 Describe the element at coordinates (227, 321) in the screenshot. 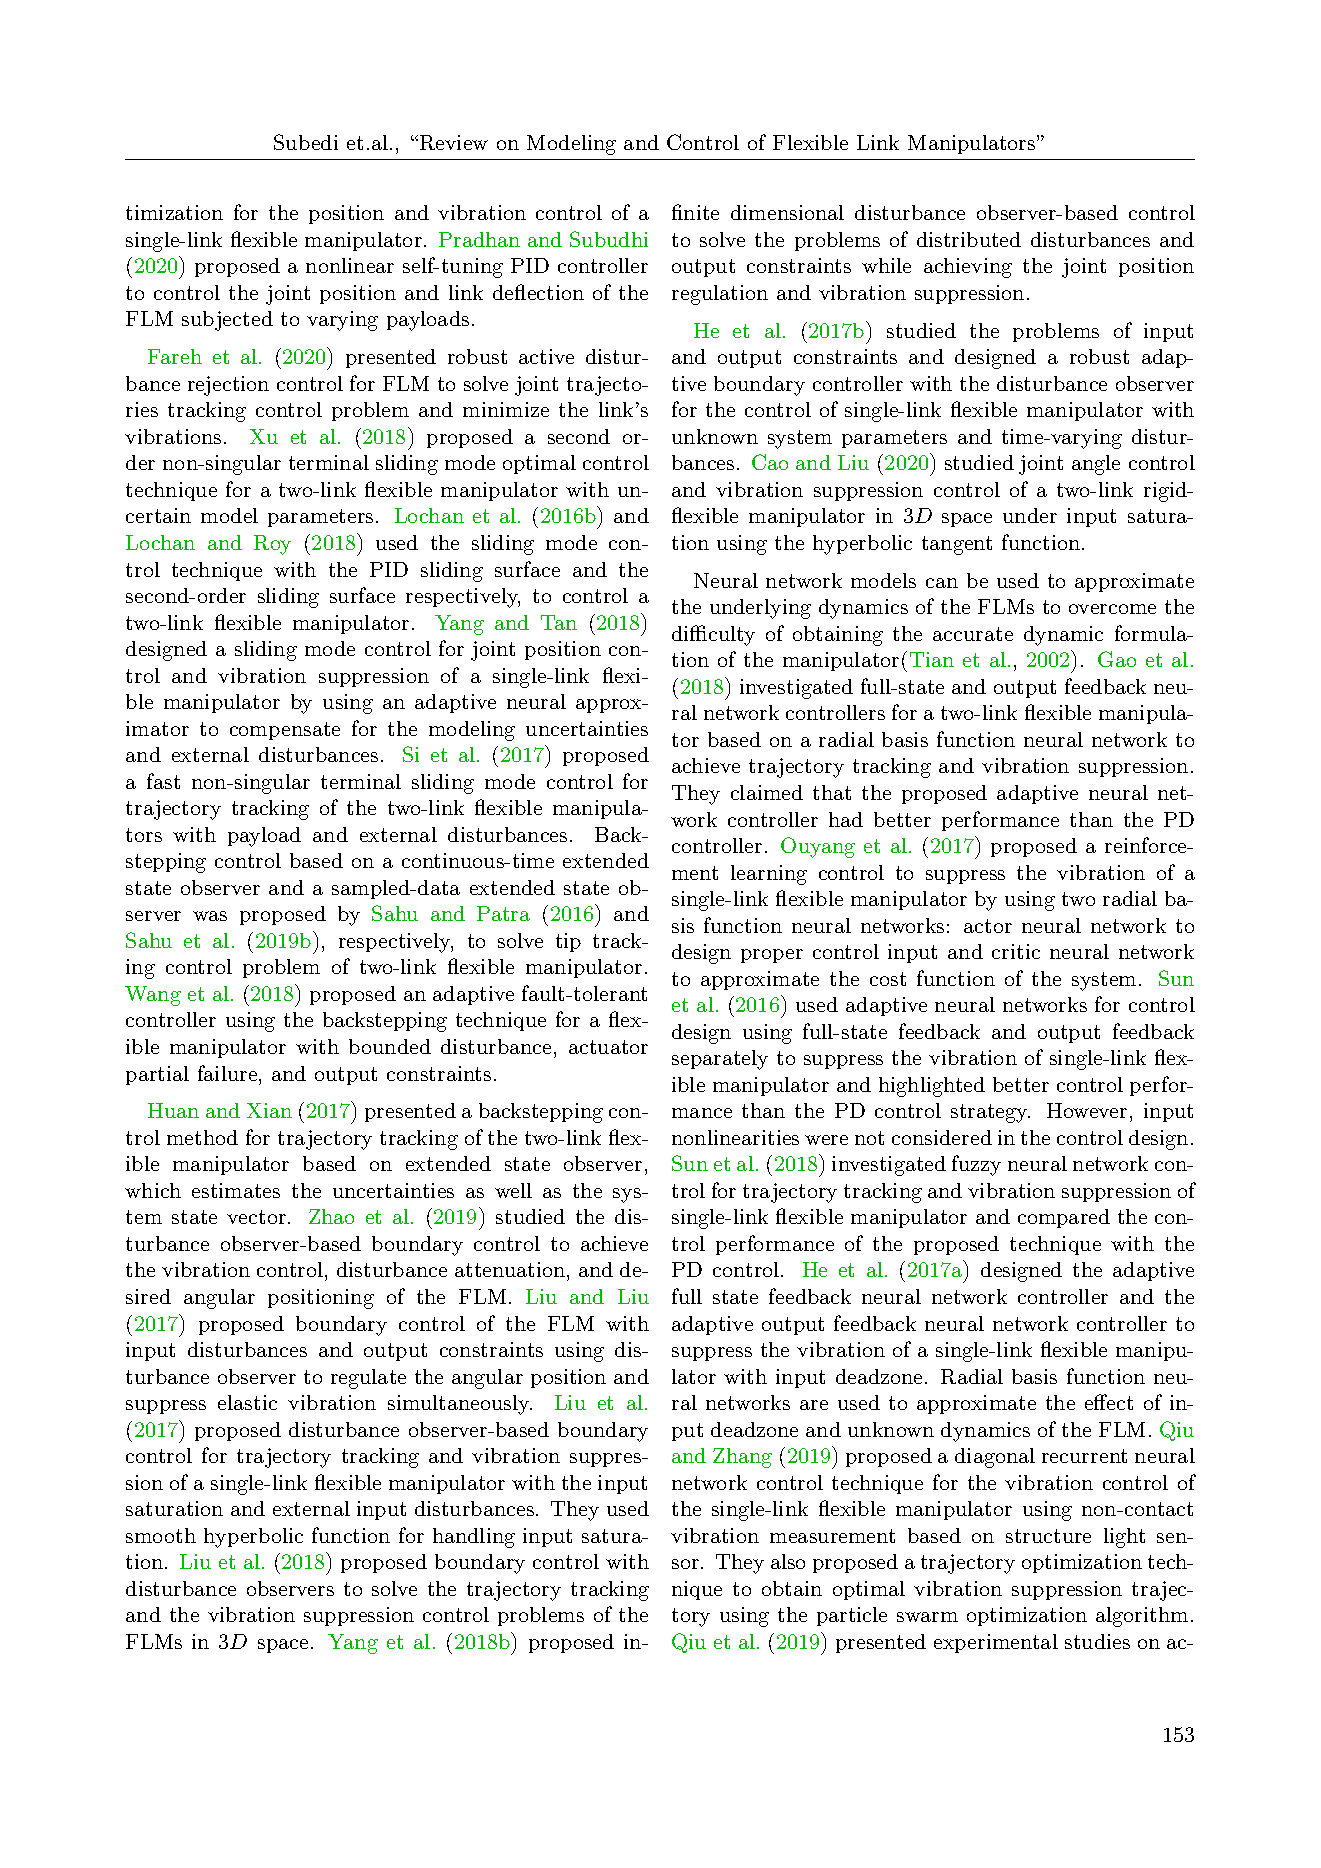

I see `subjected` at that location.
